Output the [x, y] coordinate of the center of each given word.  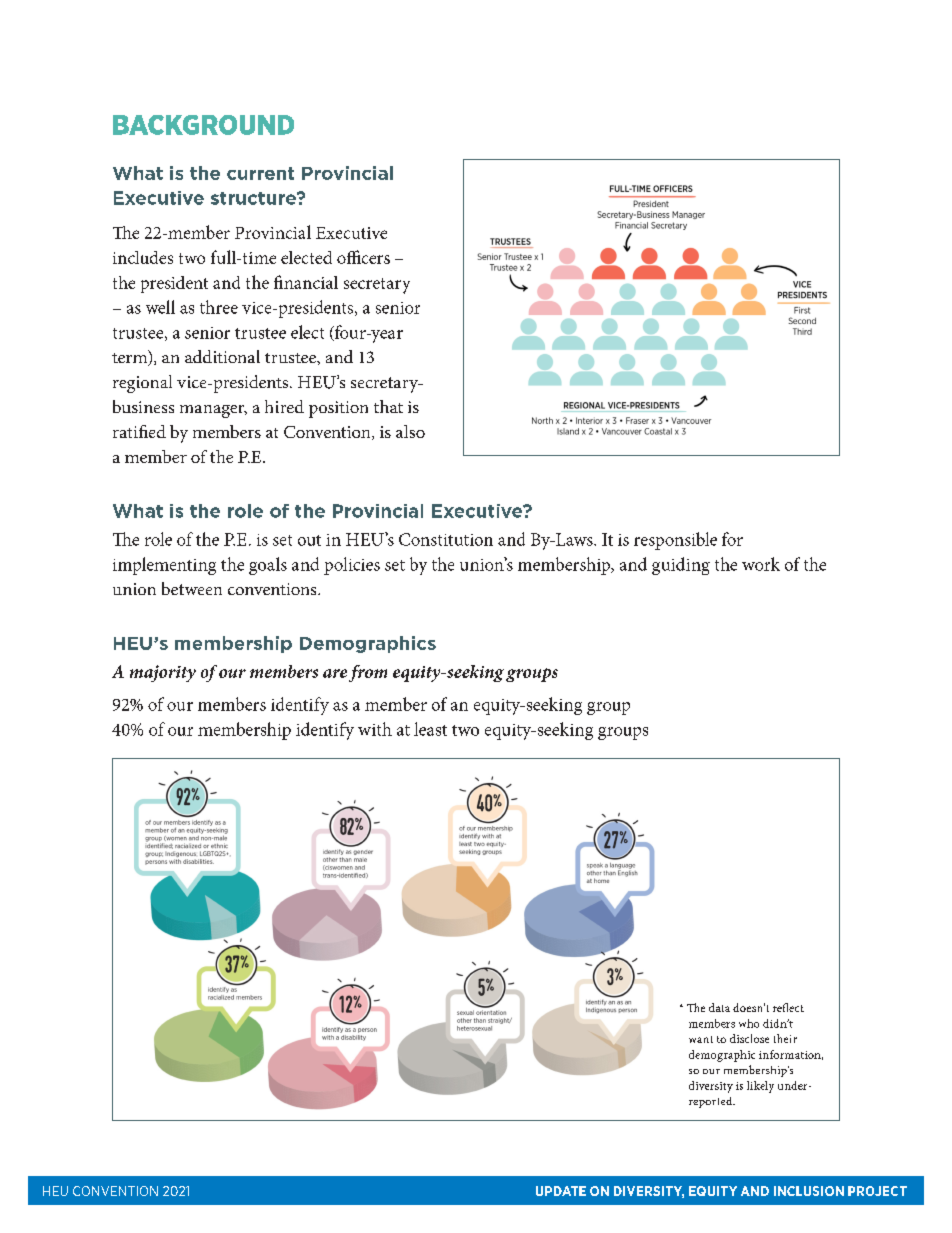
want [701, 1039]
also [410, 431]
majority [163, 673]
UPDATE [561, 1191]
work [761, 564]
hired [284, 406]
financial [306, 282]
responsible [675, 541]
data [719, 1007]
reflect [788, 1007]
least [430, 729]
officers [363, 257]
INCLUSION [809, 1191]
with [375, 729]
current [260, 173]
